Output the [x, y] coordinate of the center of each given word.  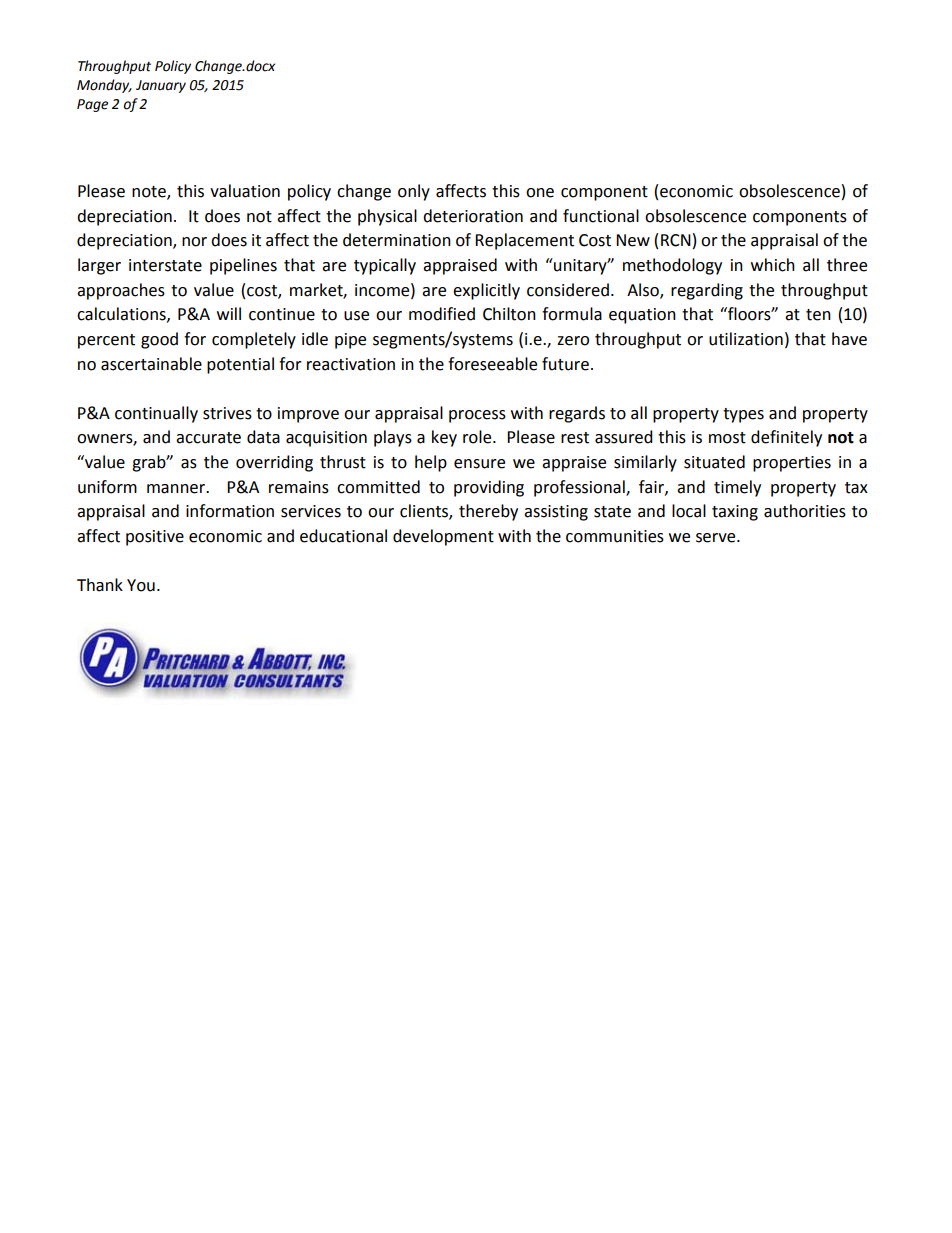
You [141, 585]
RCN [676, 240]
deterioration [473, 216]
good [159, 340]
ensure [479, 464]
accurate [208, 438]
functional [601, 216]
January [161, 86]
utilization [746, 339]
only [414, 192]
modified [442, 314]
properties [792, 464]
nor [194, 242]
